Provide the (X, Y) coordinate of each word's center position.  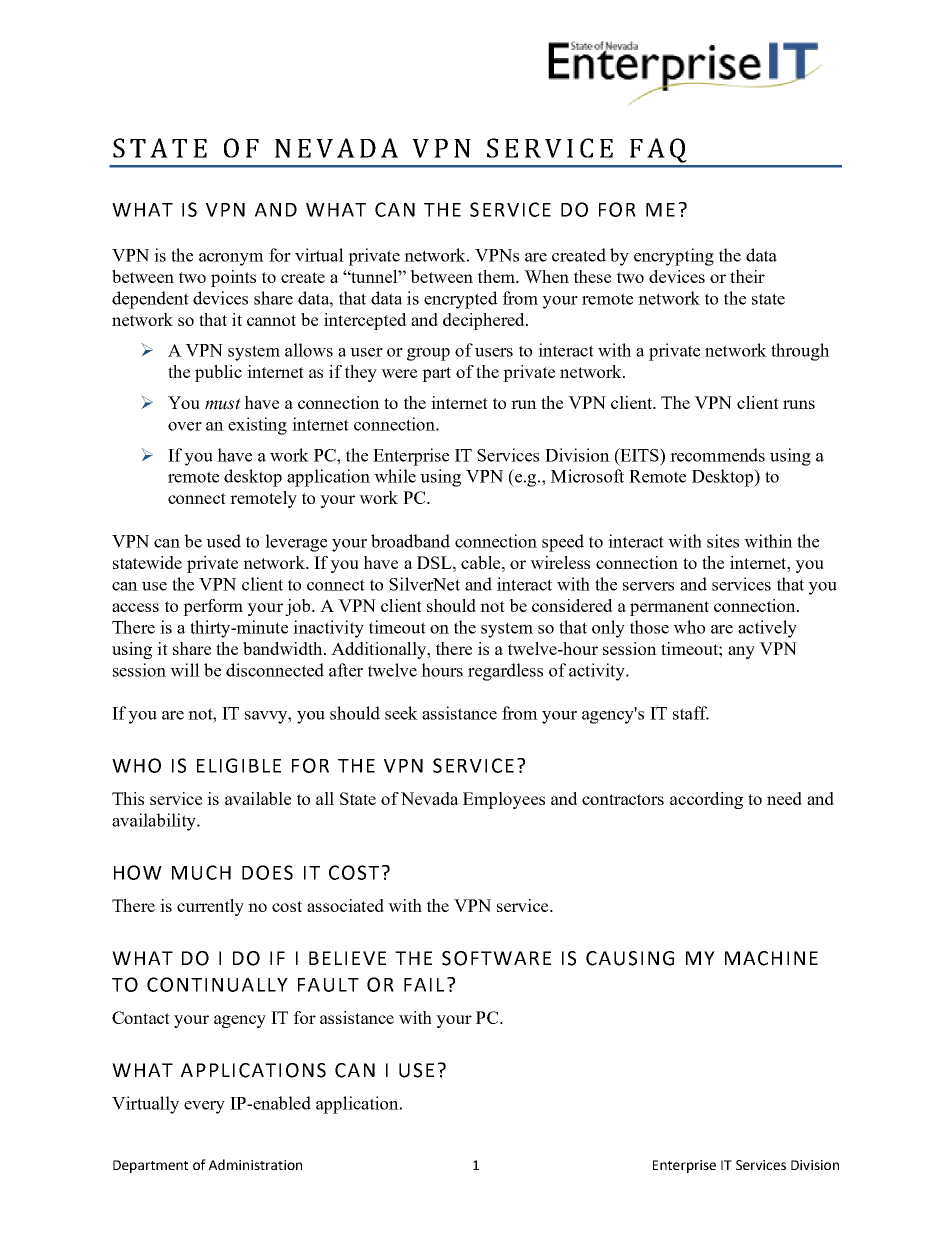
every (204, 1107)
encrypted (461, 300)
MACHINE (771, 958)
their (747, 276)
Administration (255, 1164)
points (233, 278)
